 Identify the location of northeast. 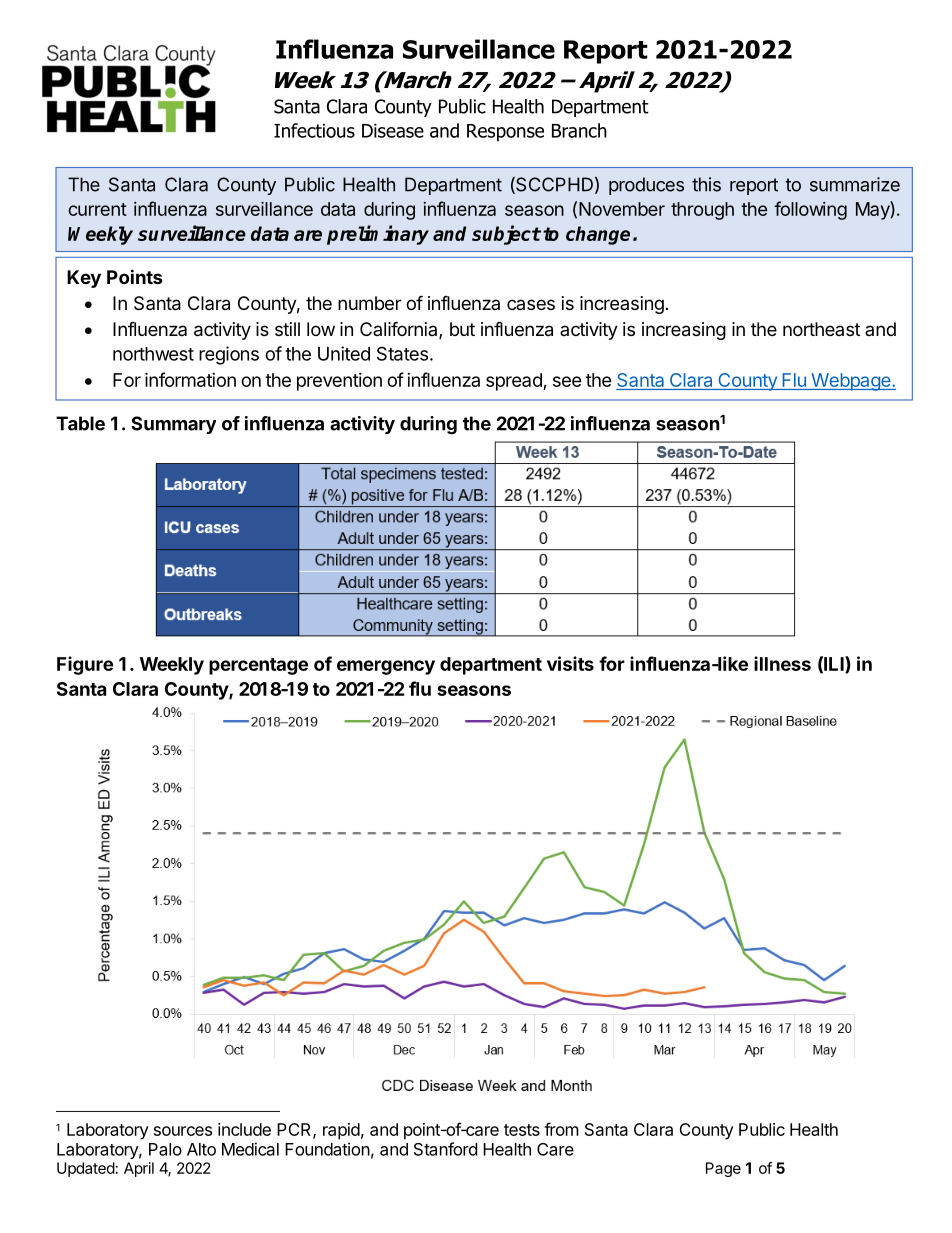
(821, 329).
